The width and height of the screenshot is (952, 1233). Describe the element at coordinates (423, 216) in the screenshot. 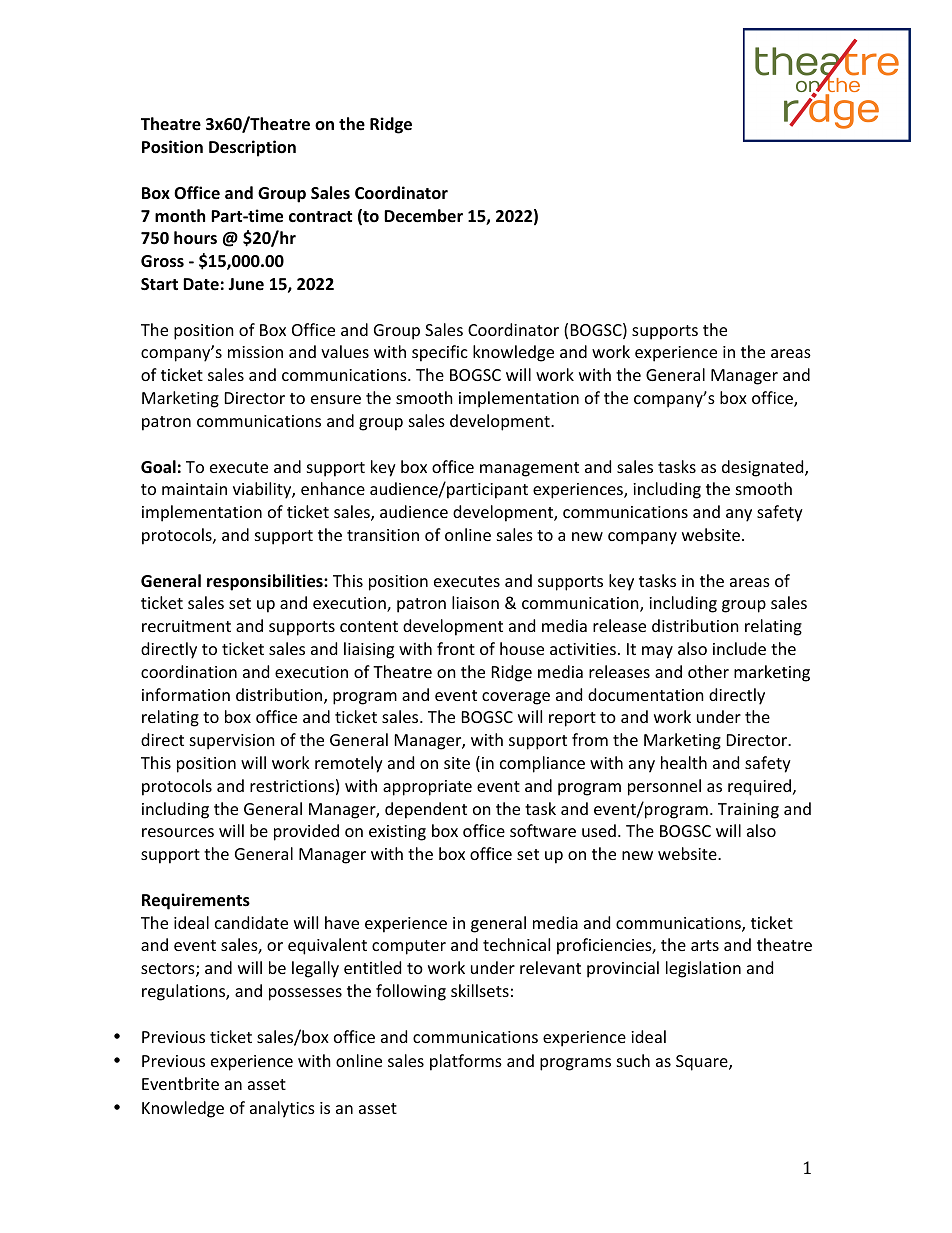

I see `December` at that location.
